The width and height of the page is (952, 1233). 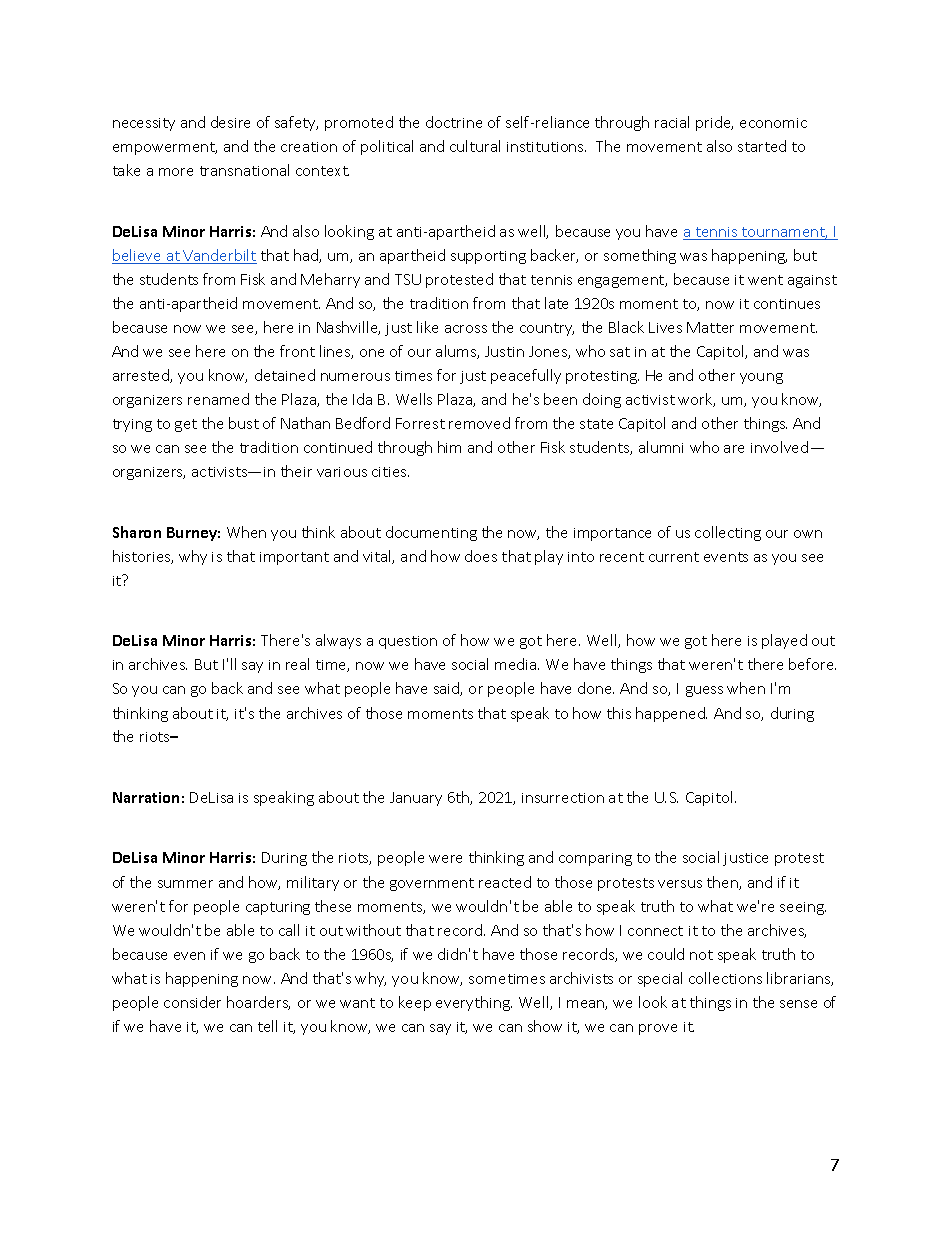 I want to click on current, so click(x=674, y=557).
